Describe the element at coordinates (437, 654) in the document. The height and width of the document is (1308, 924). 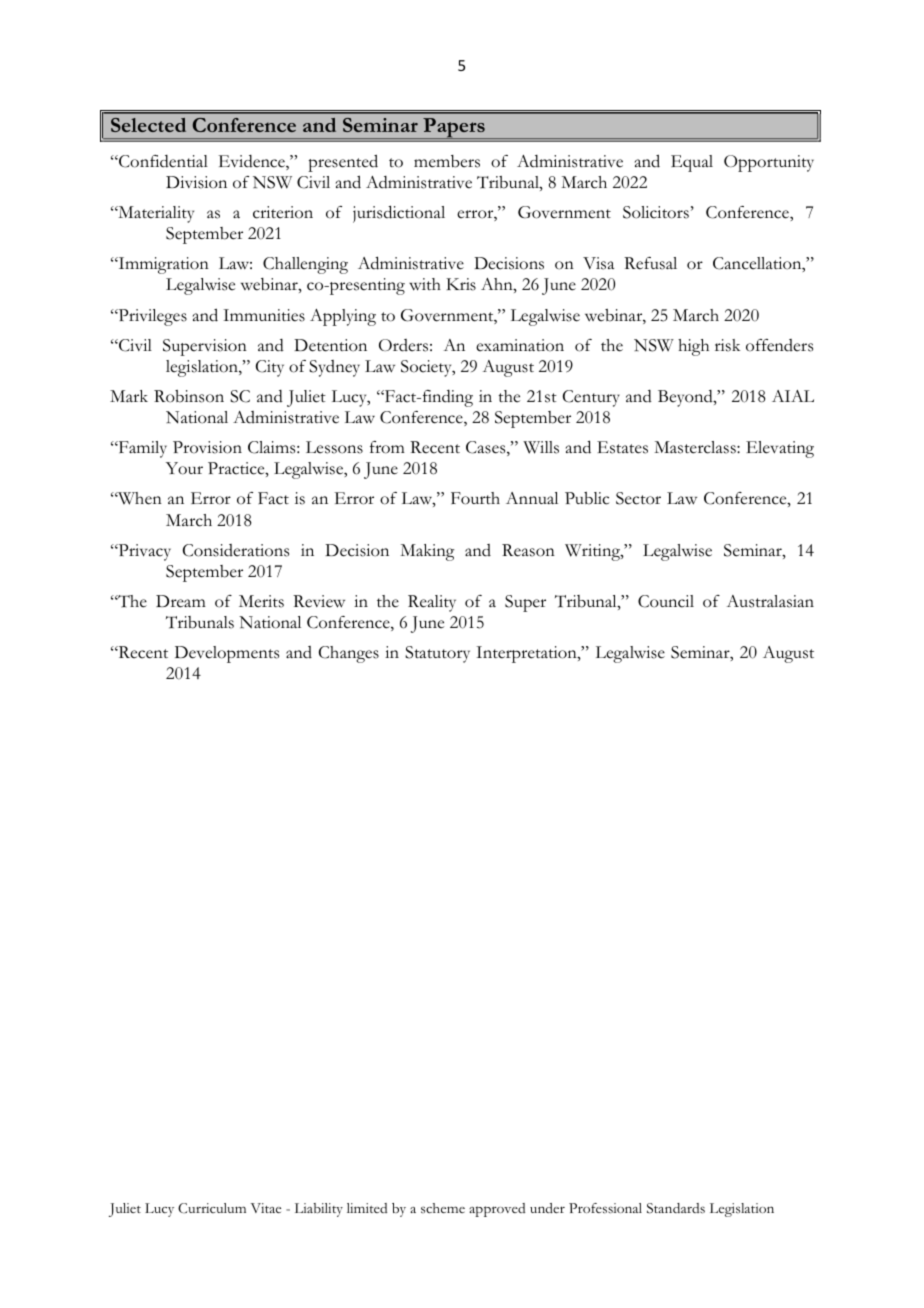
I see `Statutory` at that location.
